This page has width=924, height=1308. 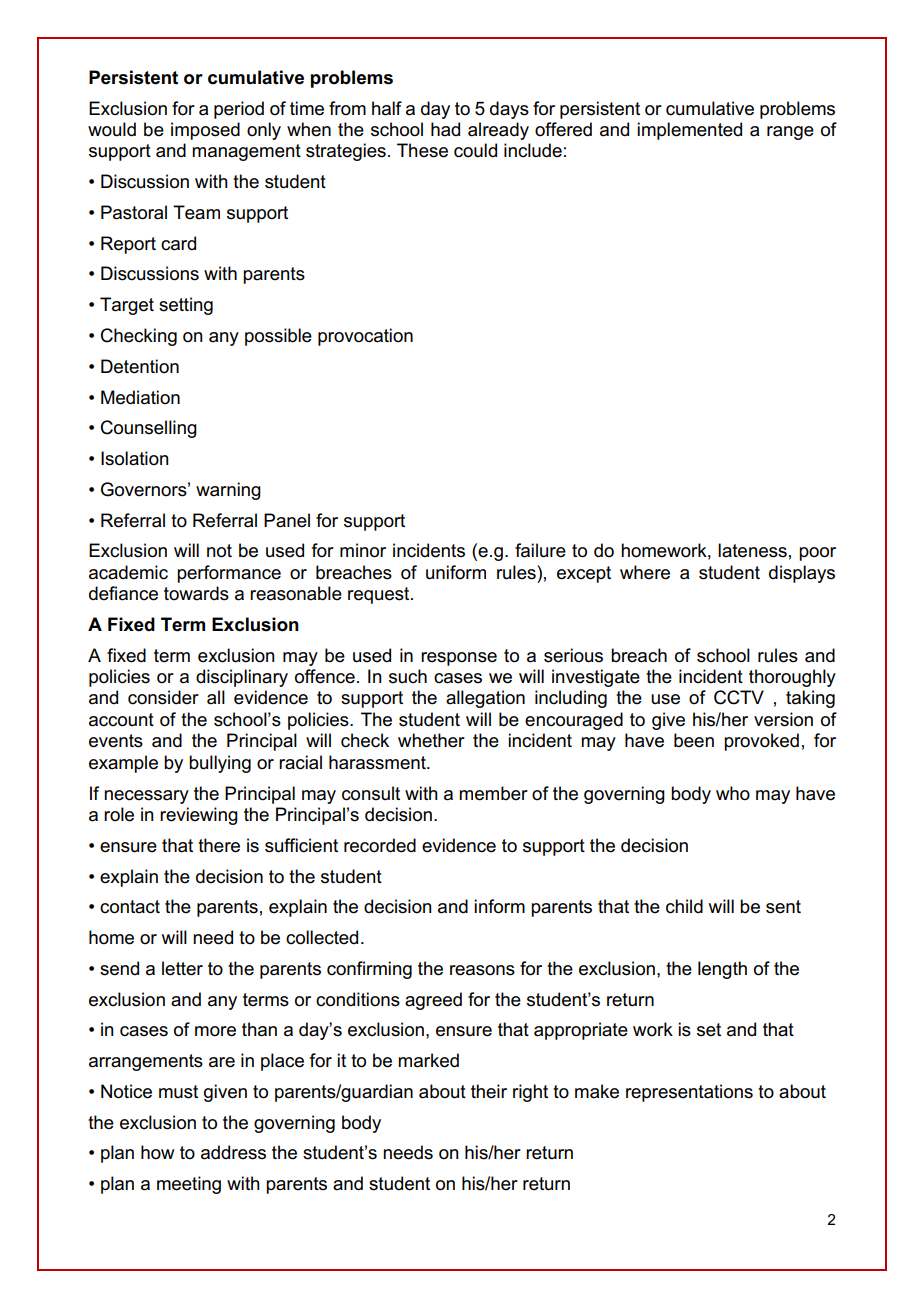 What do you see at coordinates (242, 678) in the page?
I see `disciplinary` at bounding box center [242, 678].
